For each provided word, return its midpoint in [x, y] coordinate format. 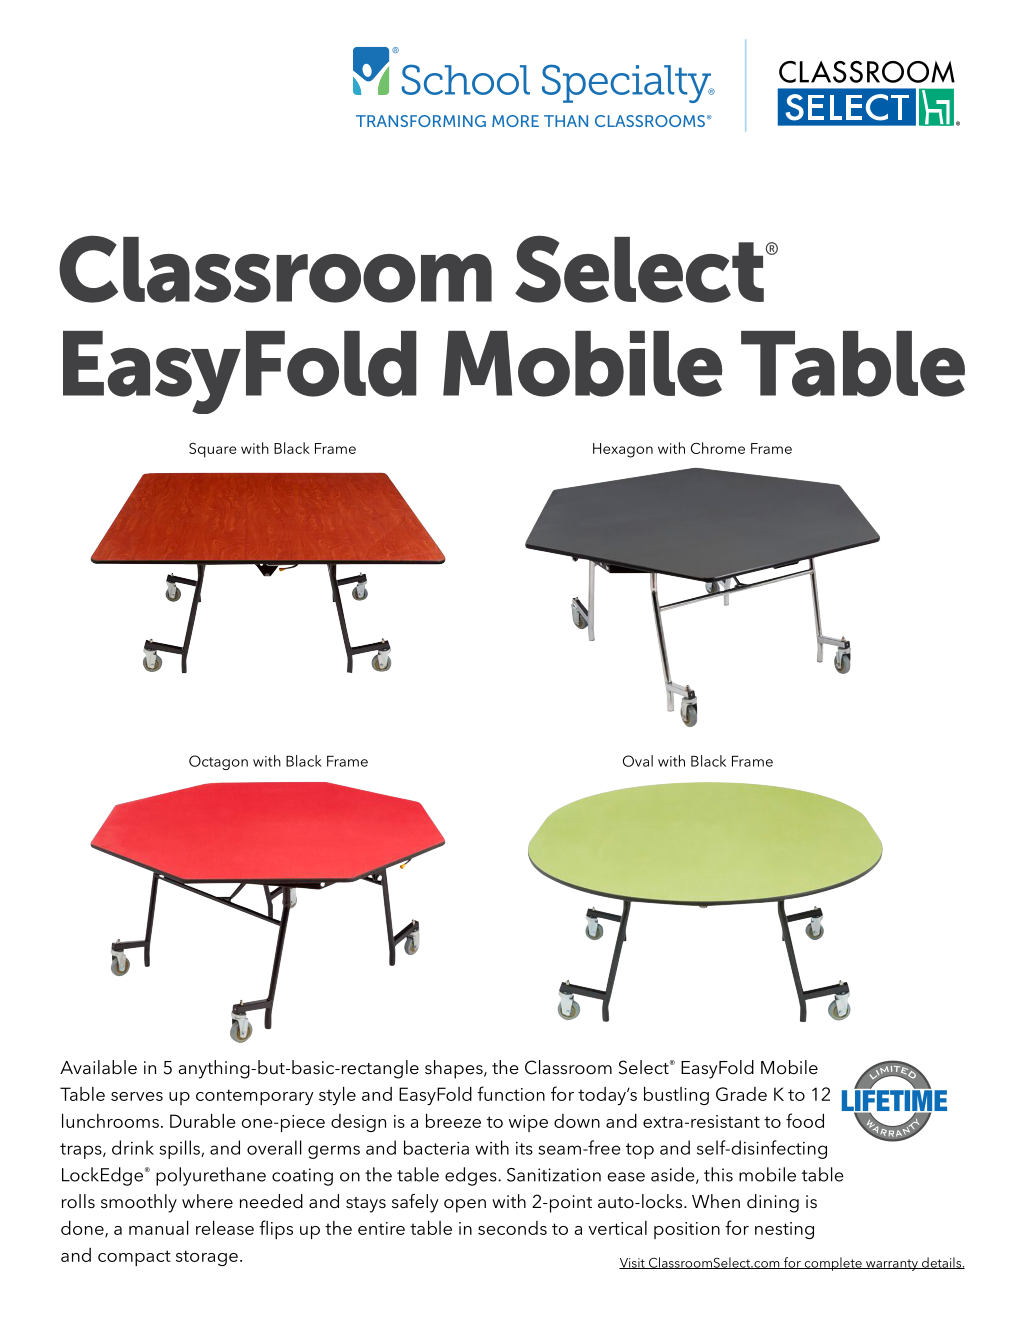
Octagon [218, 762]
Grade [741, 1094]
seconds [512, 1228]
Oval [638, 761]
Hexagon [623, 450]
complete [833, 1264]
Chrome [718, 448]
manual [159, 1228]
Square [213, 450]
